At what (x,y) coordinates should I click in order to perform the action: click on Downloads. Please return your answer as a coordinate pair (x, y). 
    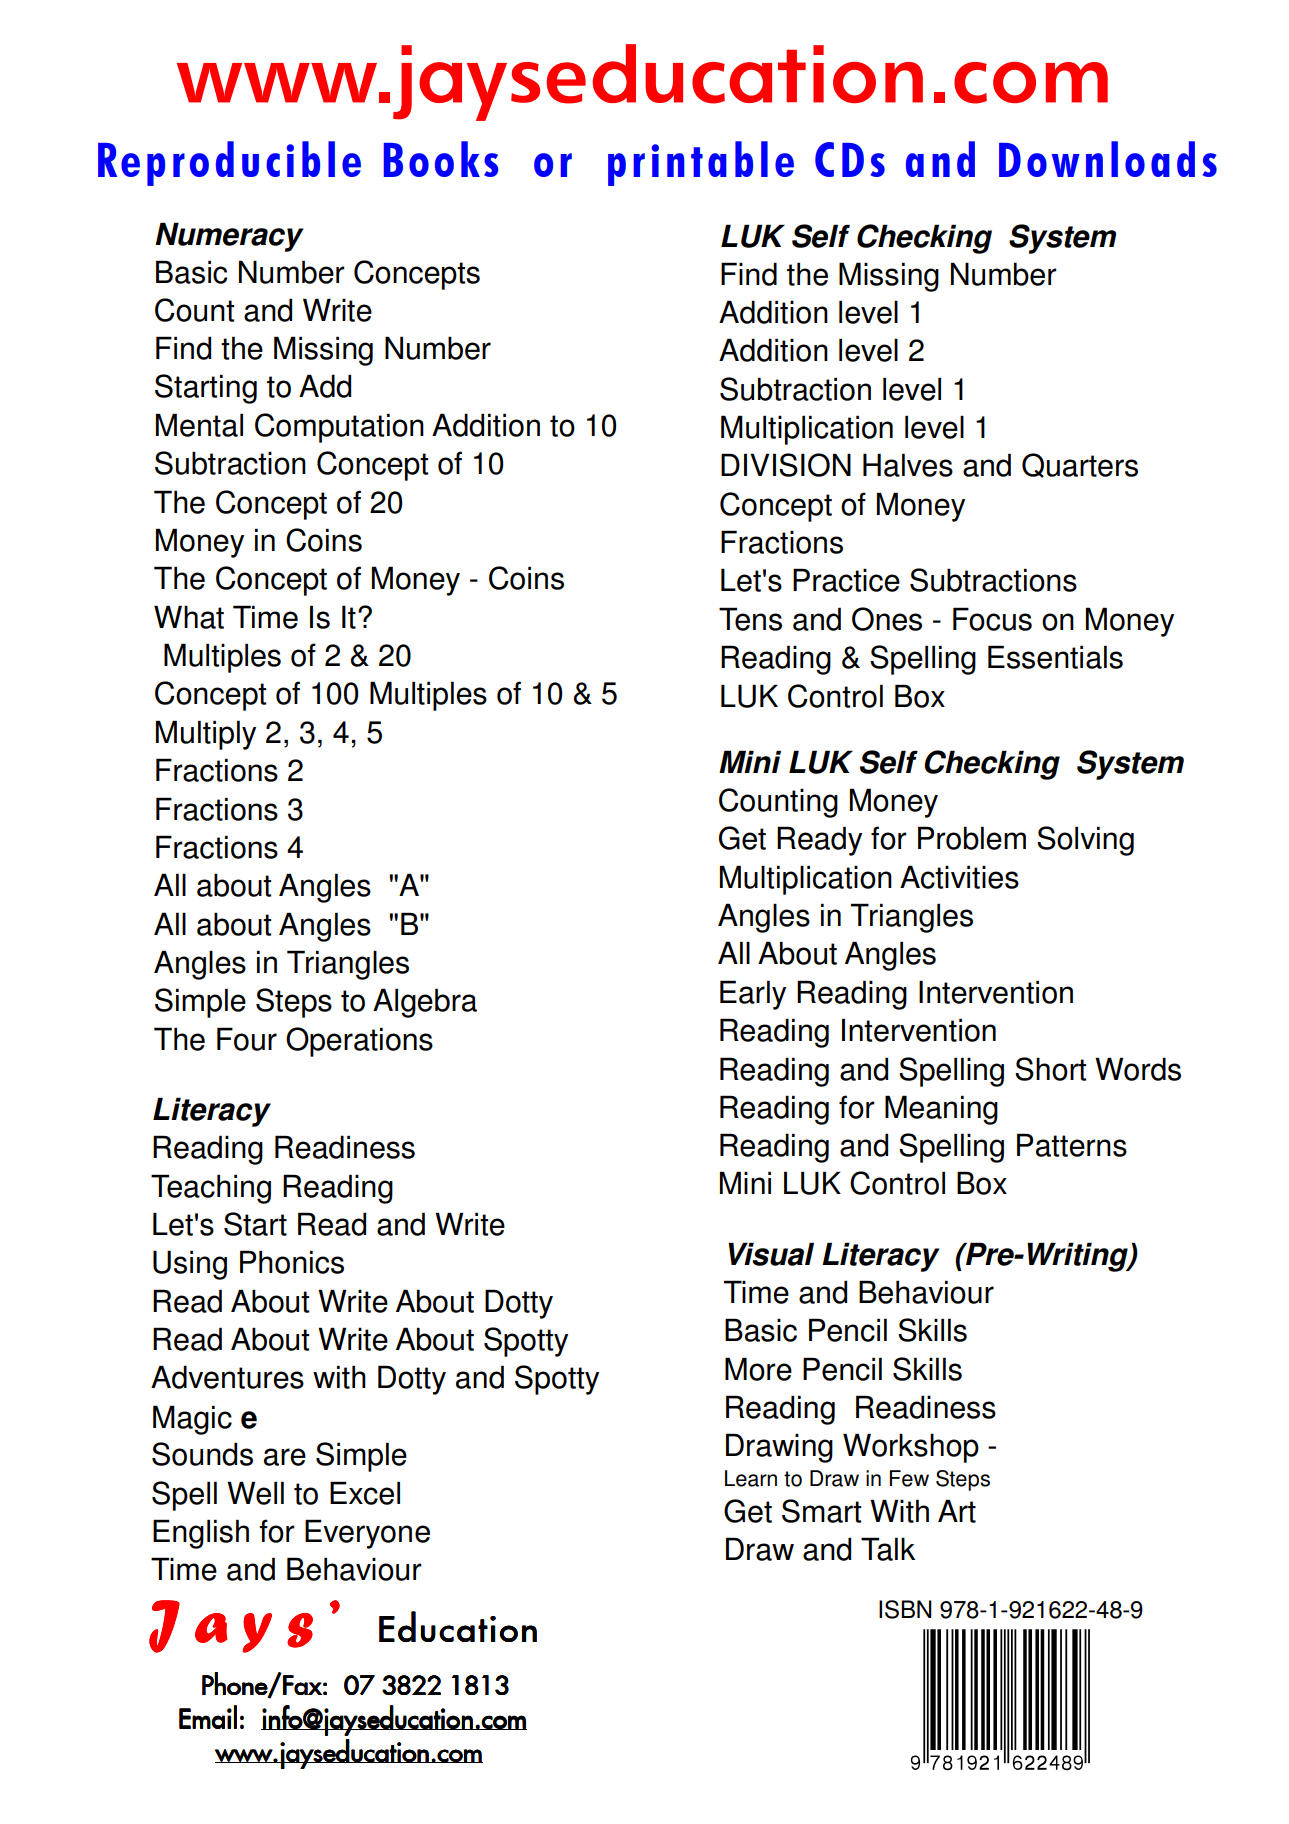
    Looking at the image, I should click on (1108, 159).
